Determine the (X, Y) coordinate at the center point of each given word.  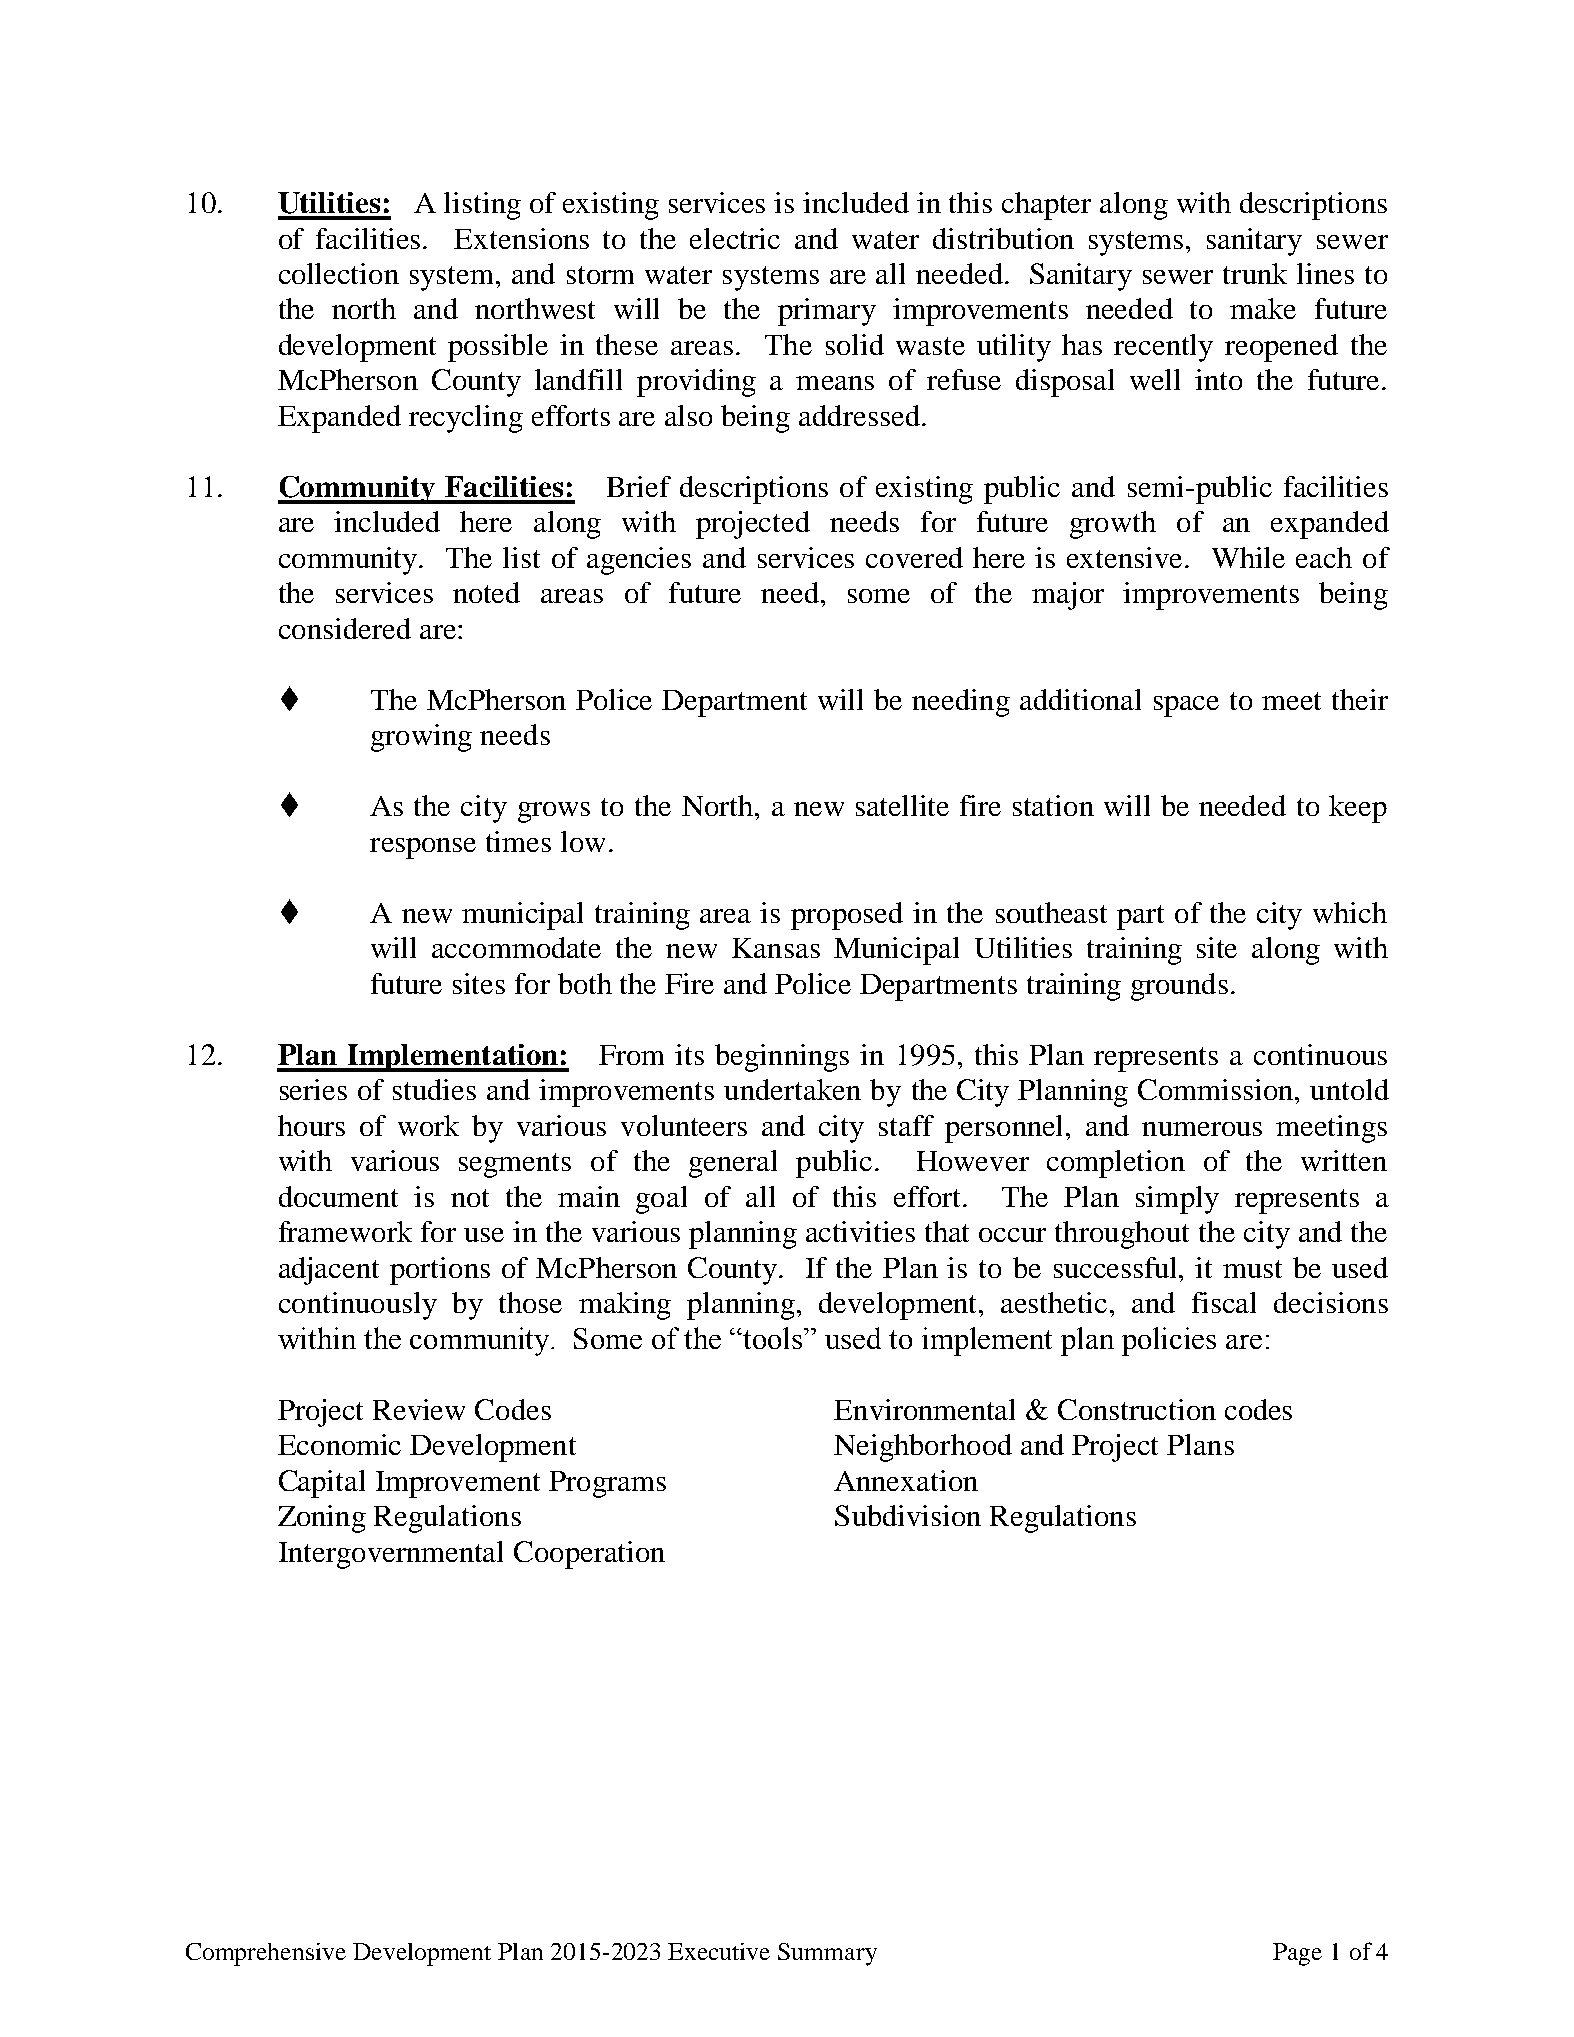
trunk (1255, 273)
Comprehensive (266, 1954)
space (1186, 706)
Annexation (906, 1480)
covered (914, 557)
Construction (1137, 1409)
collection (339, 273)
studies (434, 1089)
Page (1297, 1954)
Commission (1217, 1089)
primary (827, 312)
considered (345, 628)
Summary (827, 1954)
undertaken (792, 1089)
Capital (322, 1484)
